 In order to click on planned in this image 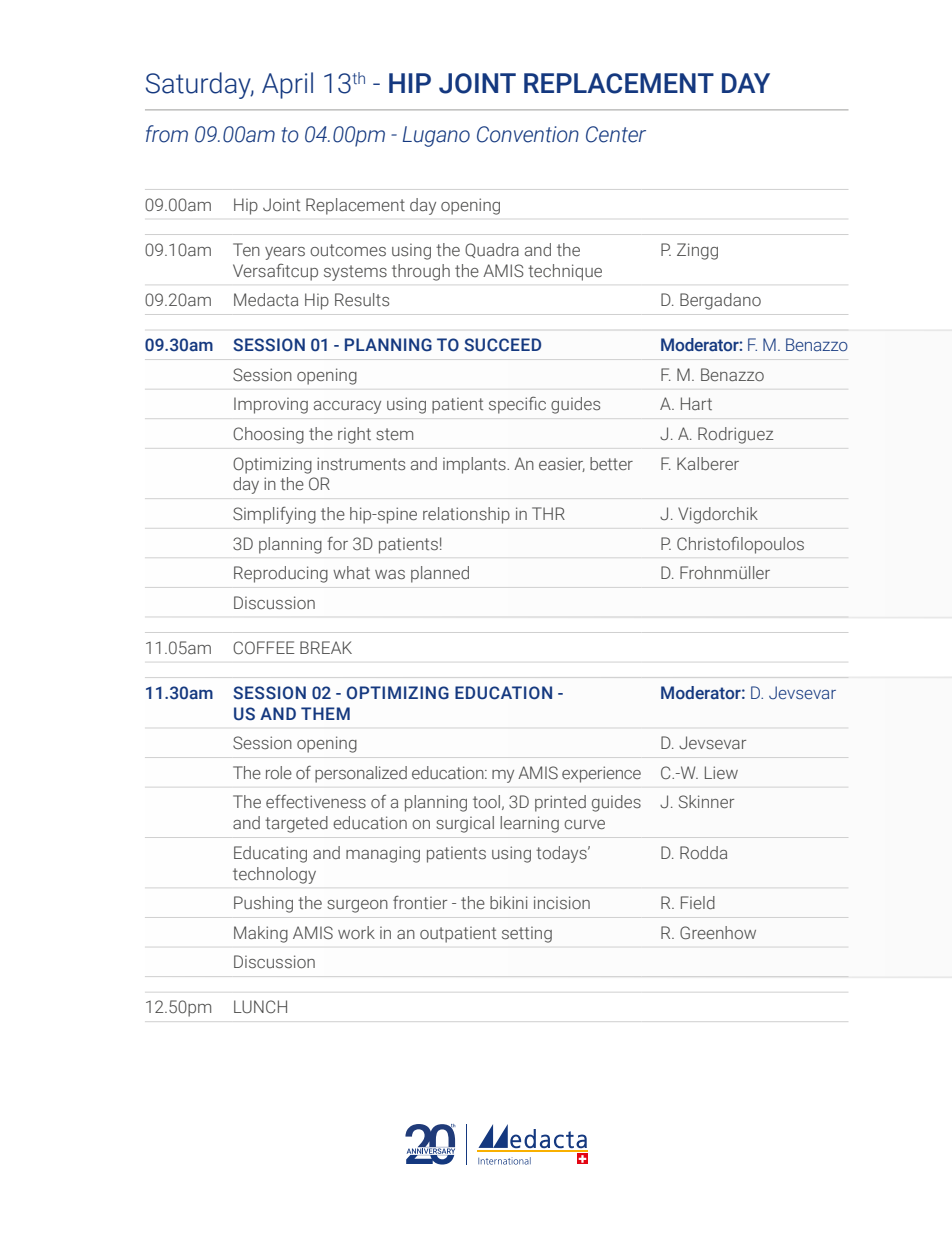, I will do `click(440, 574)`.
